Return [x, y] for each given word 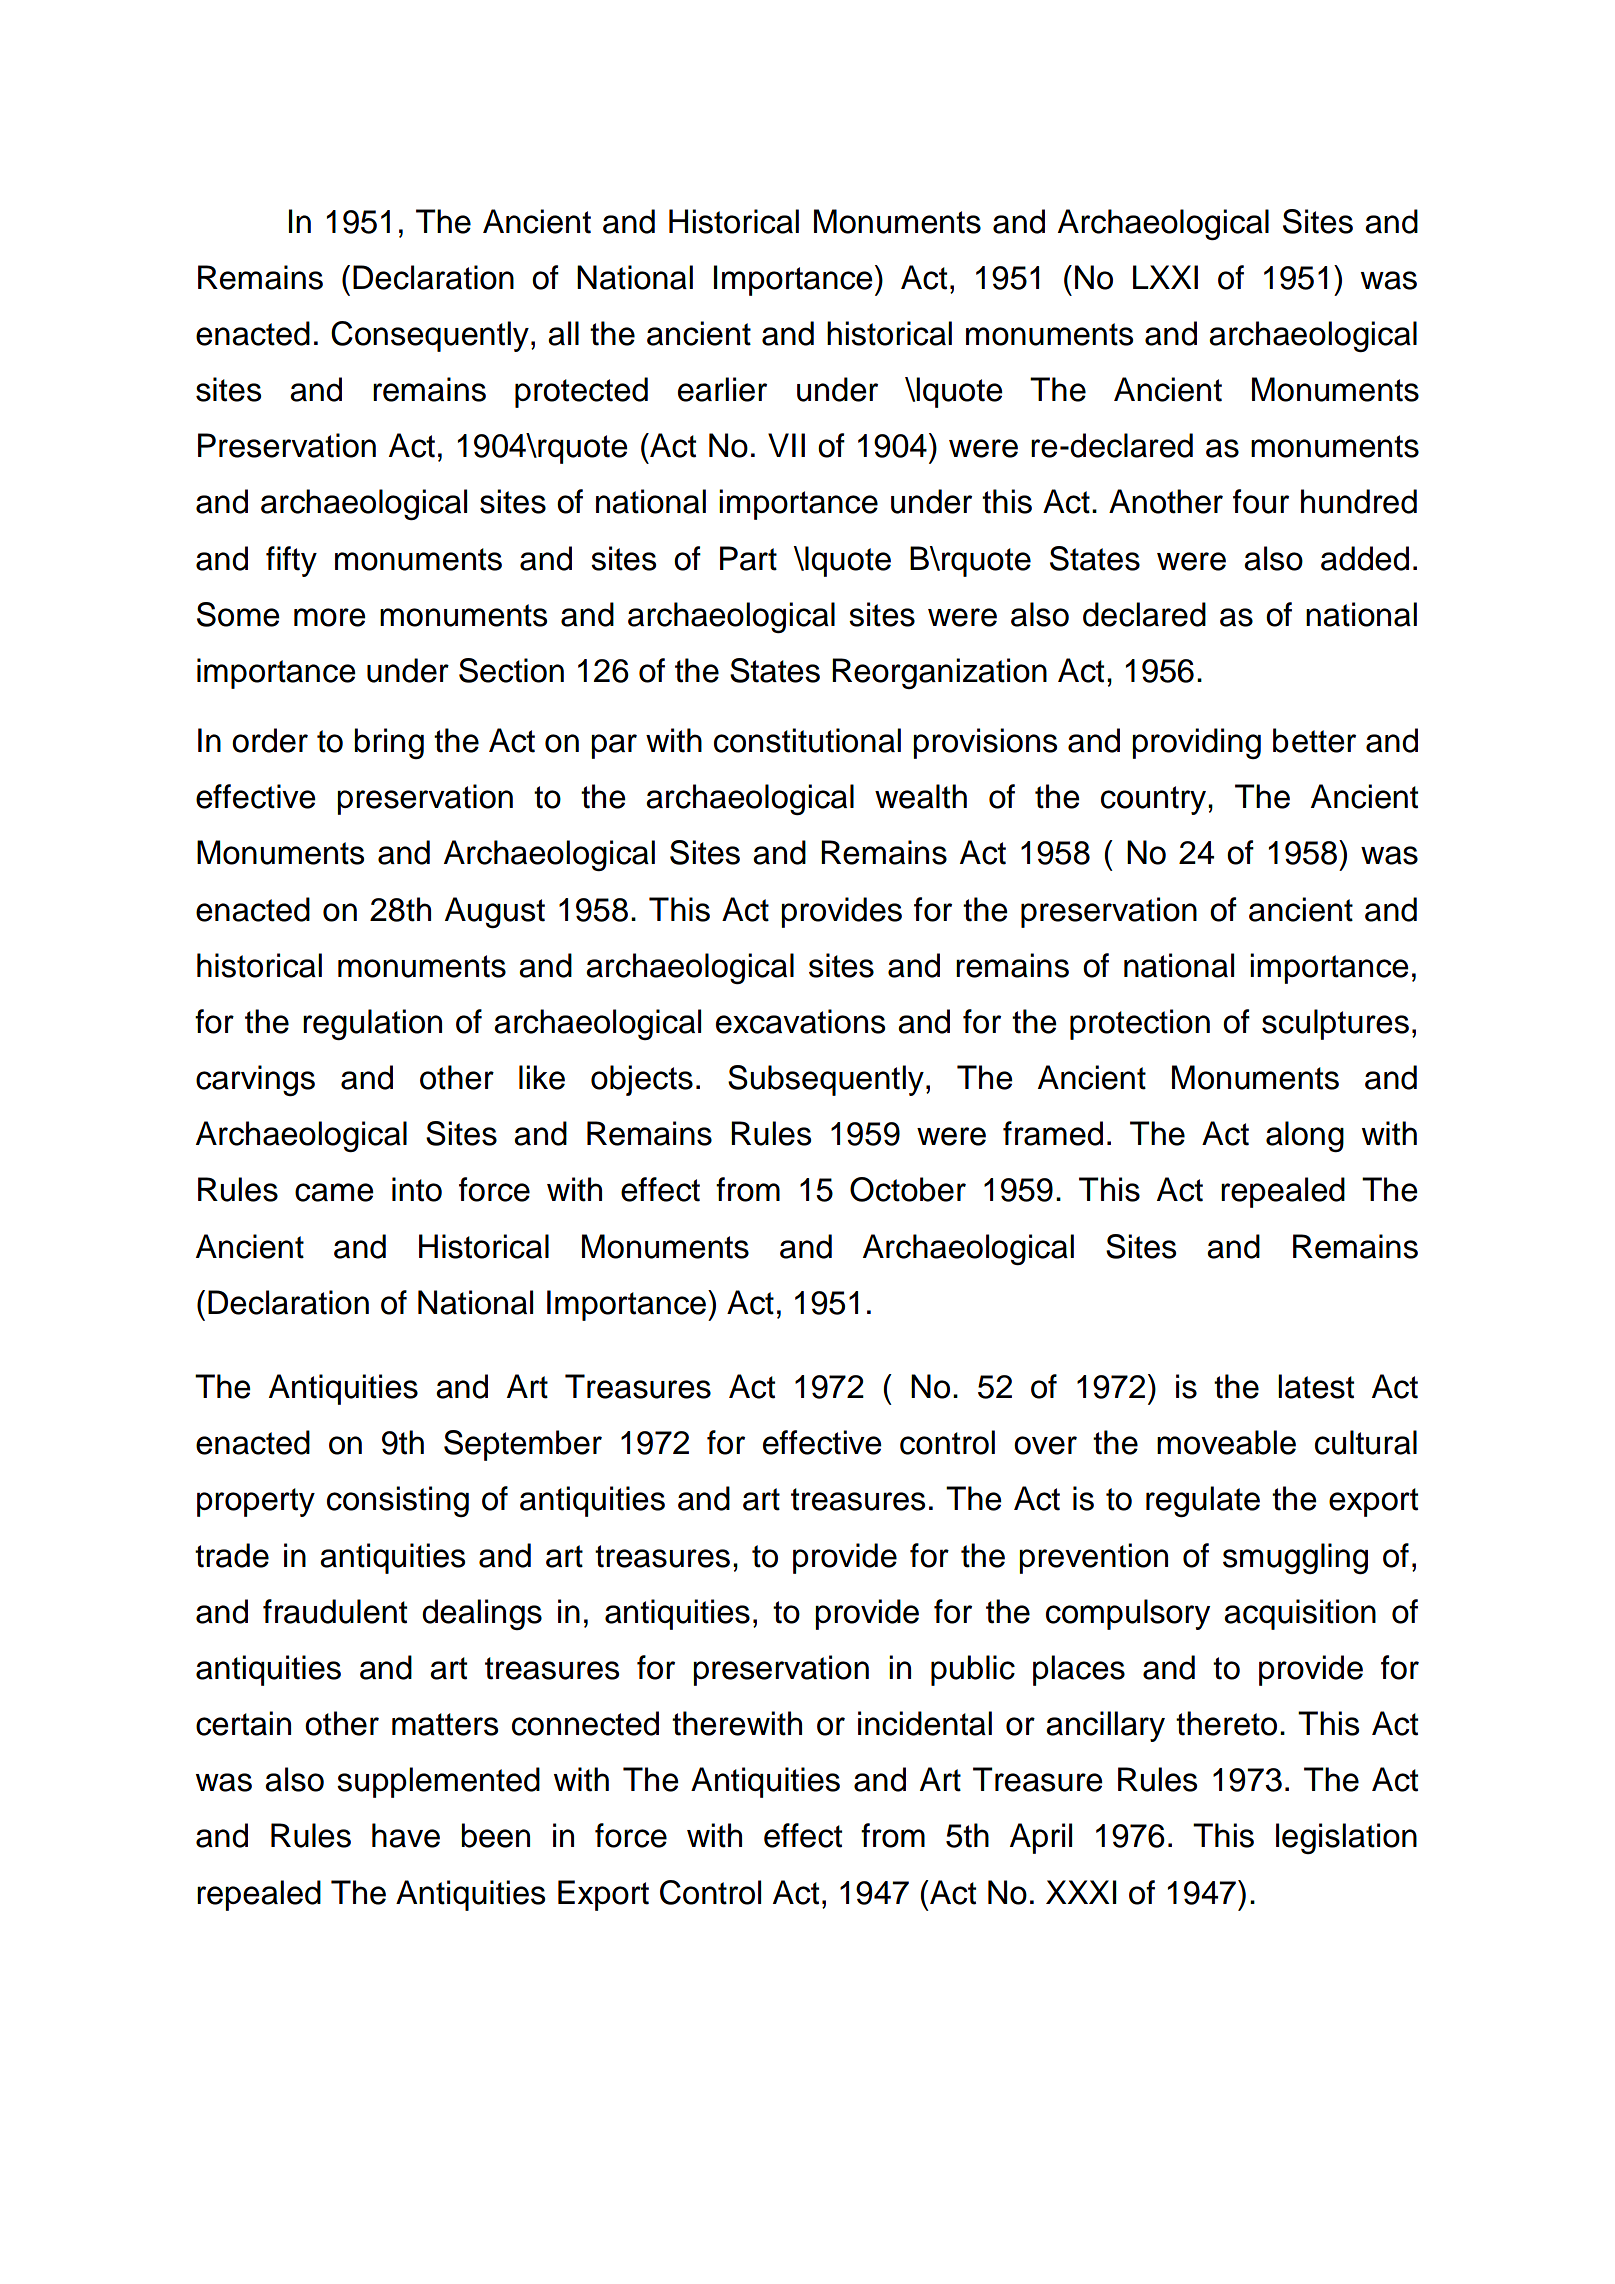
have [406, 1835]
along [1305, 1136]
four [1261, 501]
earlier [722, 389]
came [334, 1192]
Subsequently [826, 1080]
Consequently [430, 336]
